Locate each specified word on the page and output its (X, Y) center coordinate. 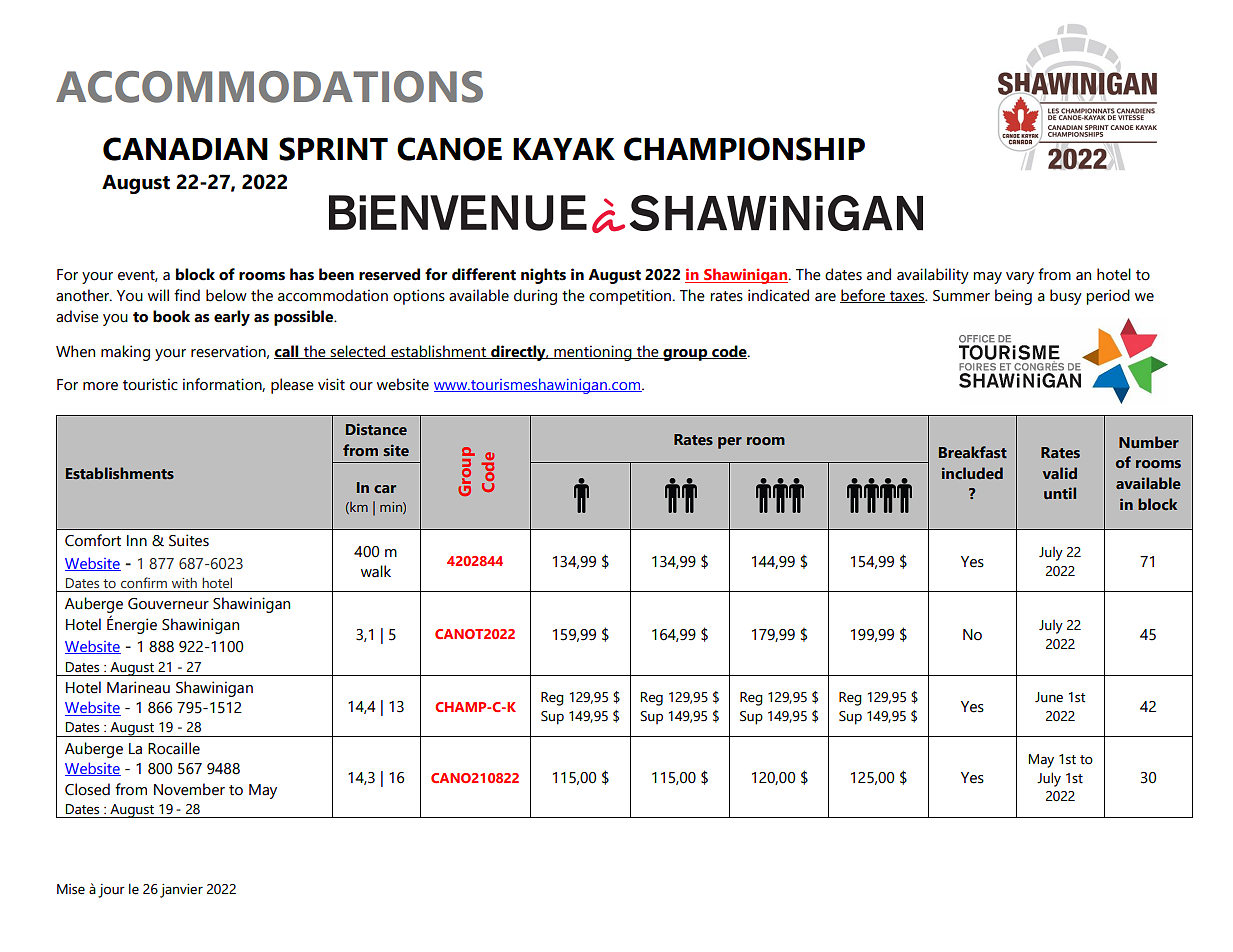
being (1013, 297)
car (385, 489)
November (189, 789)
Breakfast (973, 452)
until (1060, 493)
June (1049, 697)
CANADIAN (185, 149)
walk (376, 571)
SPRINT (333, 149)
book (171, 316)
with (184, 582)
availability (933, 276)
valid (1060, 473)
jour (111, 891)
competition (631, 297)
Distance (376, 429)
